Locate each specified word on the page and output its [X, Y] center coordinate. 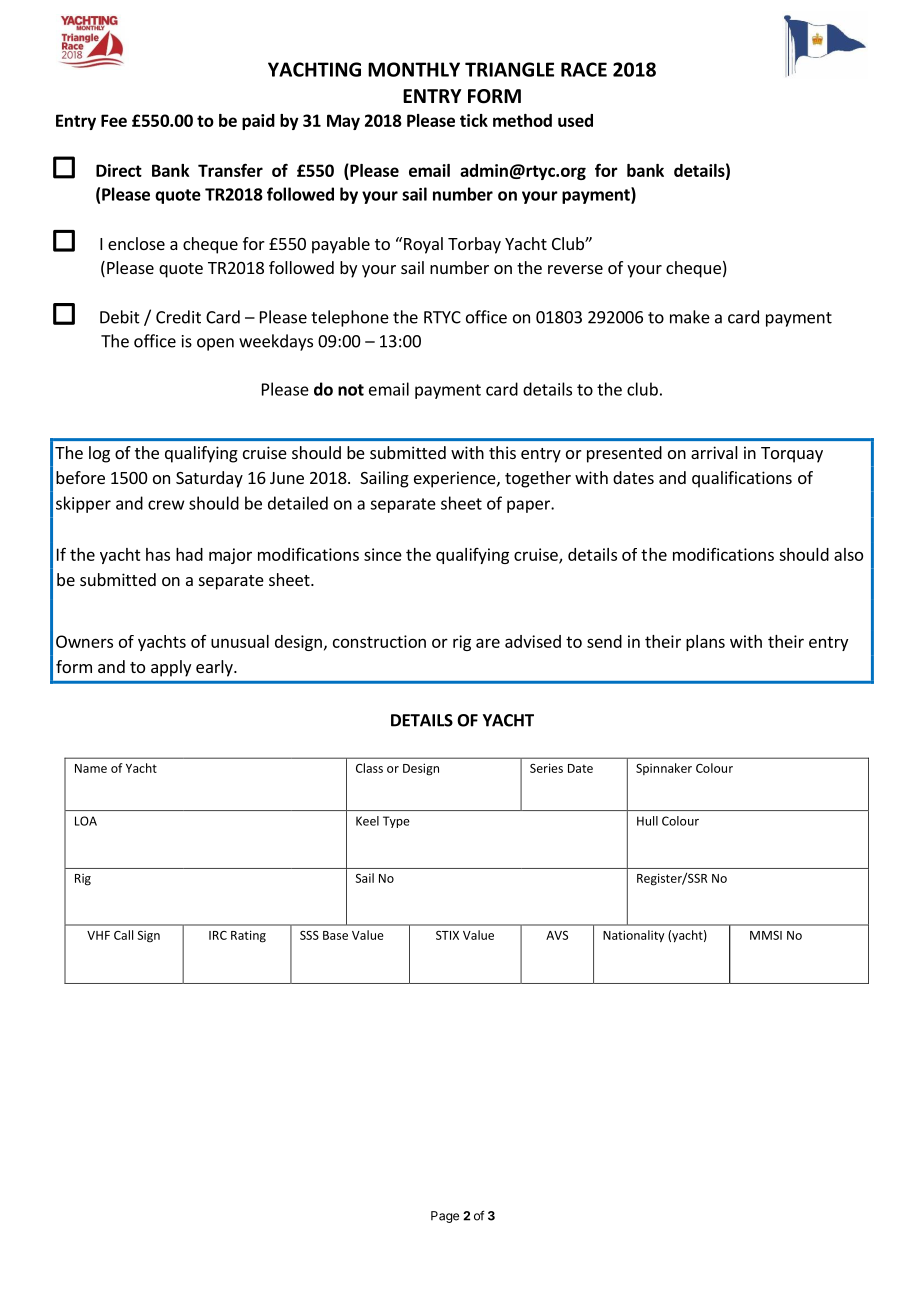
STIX [447, 935]
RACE [584, 69]
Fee [114, 120]
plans [705, 643]
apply [171, 668]
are [488, 643]
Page [445, 1217]
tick [474, 120]
